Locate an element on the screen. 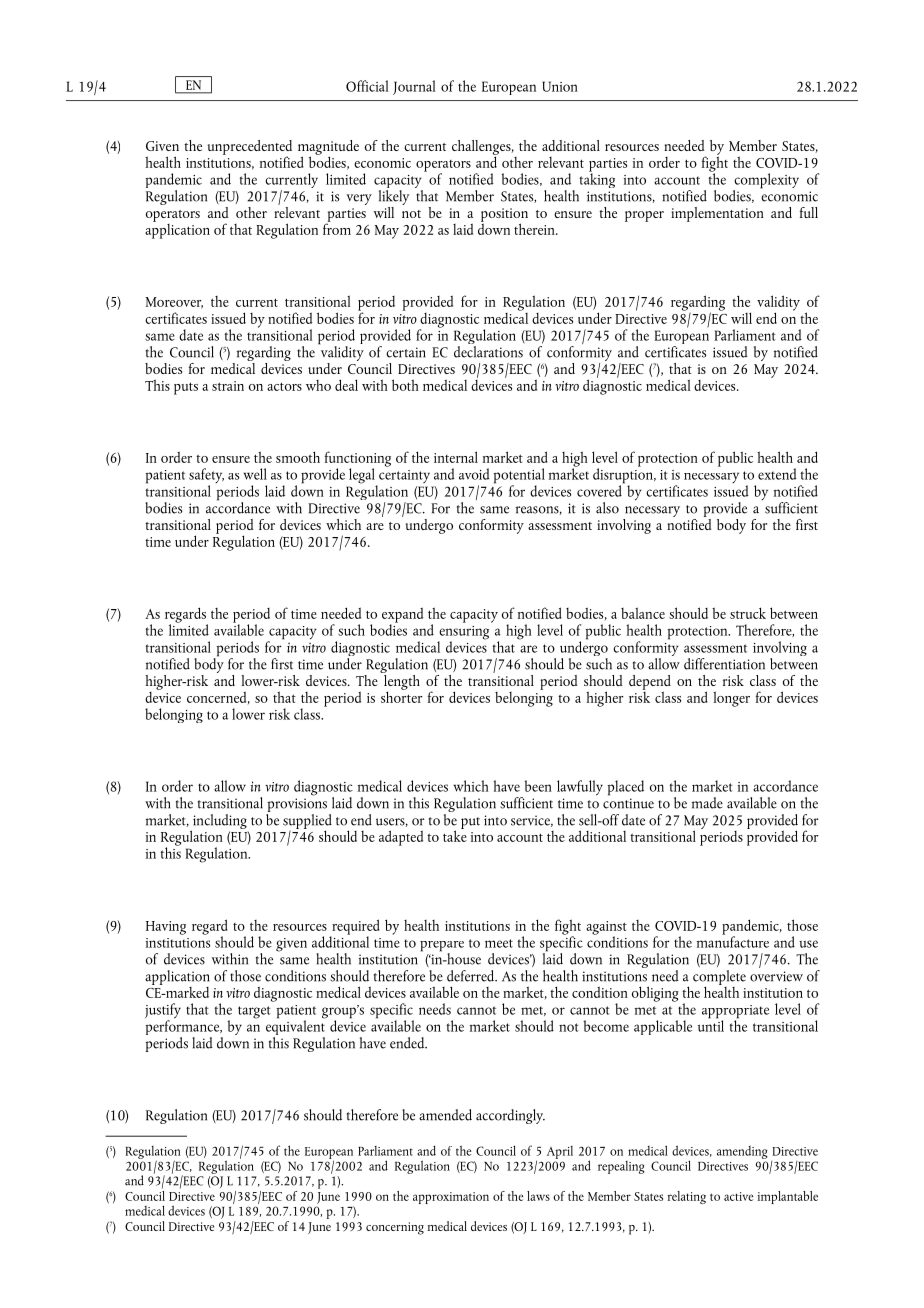  Journal is located at coordinates (414, 87).
